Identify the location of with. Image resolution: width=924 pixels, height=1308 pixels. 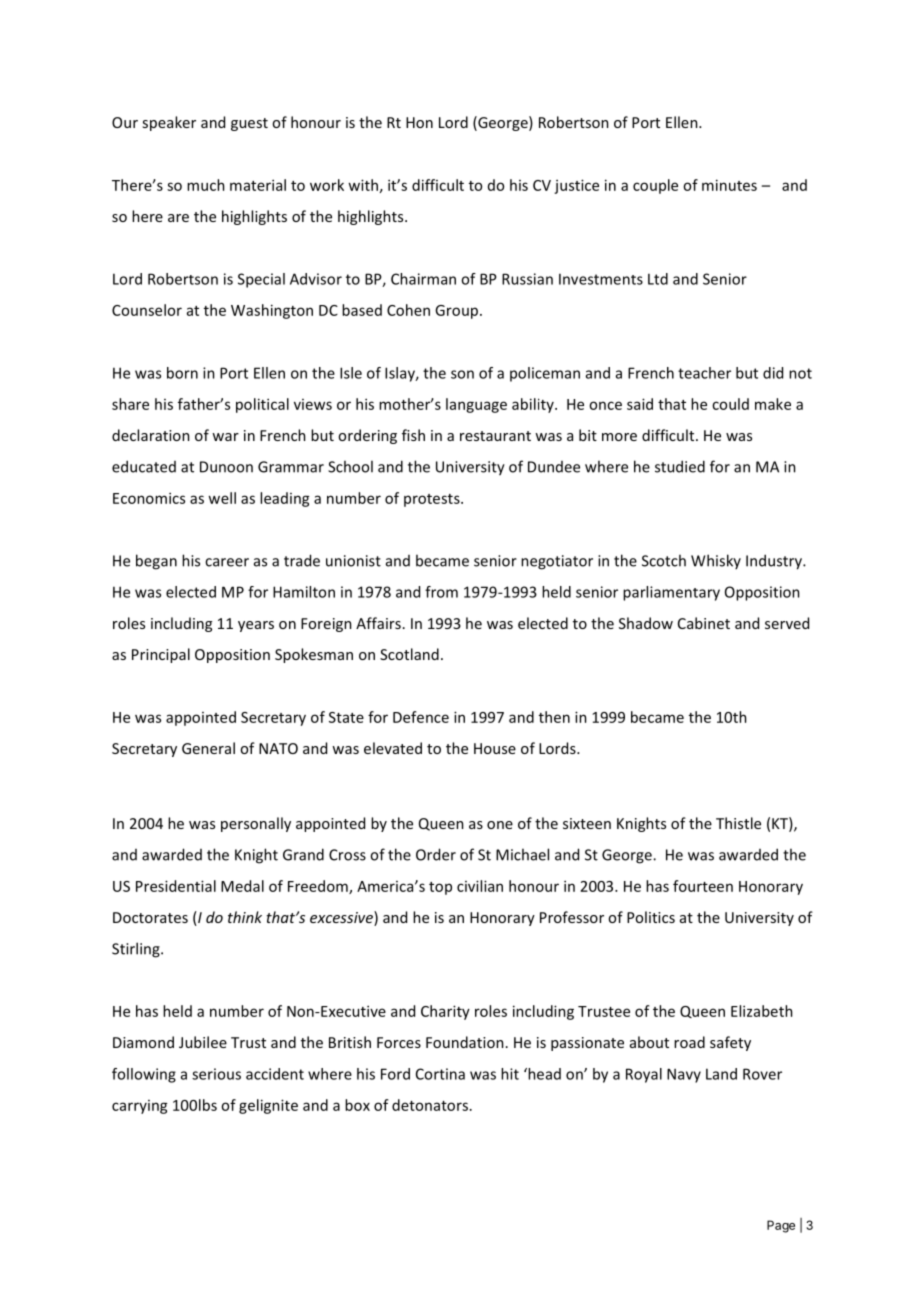
(363, 185).
